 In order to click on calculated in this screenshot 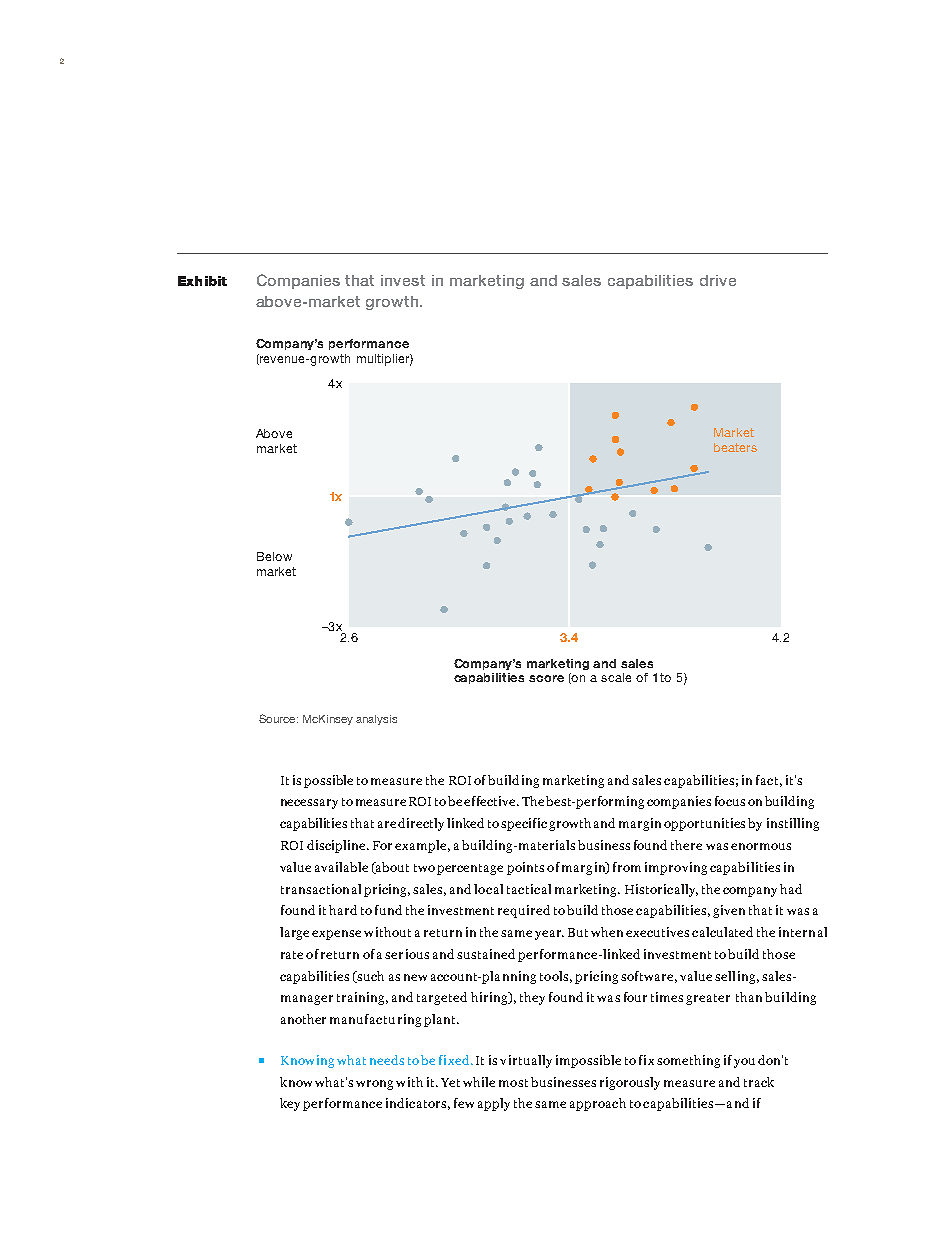, I will do `click(722, 932)`.
